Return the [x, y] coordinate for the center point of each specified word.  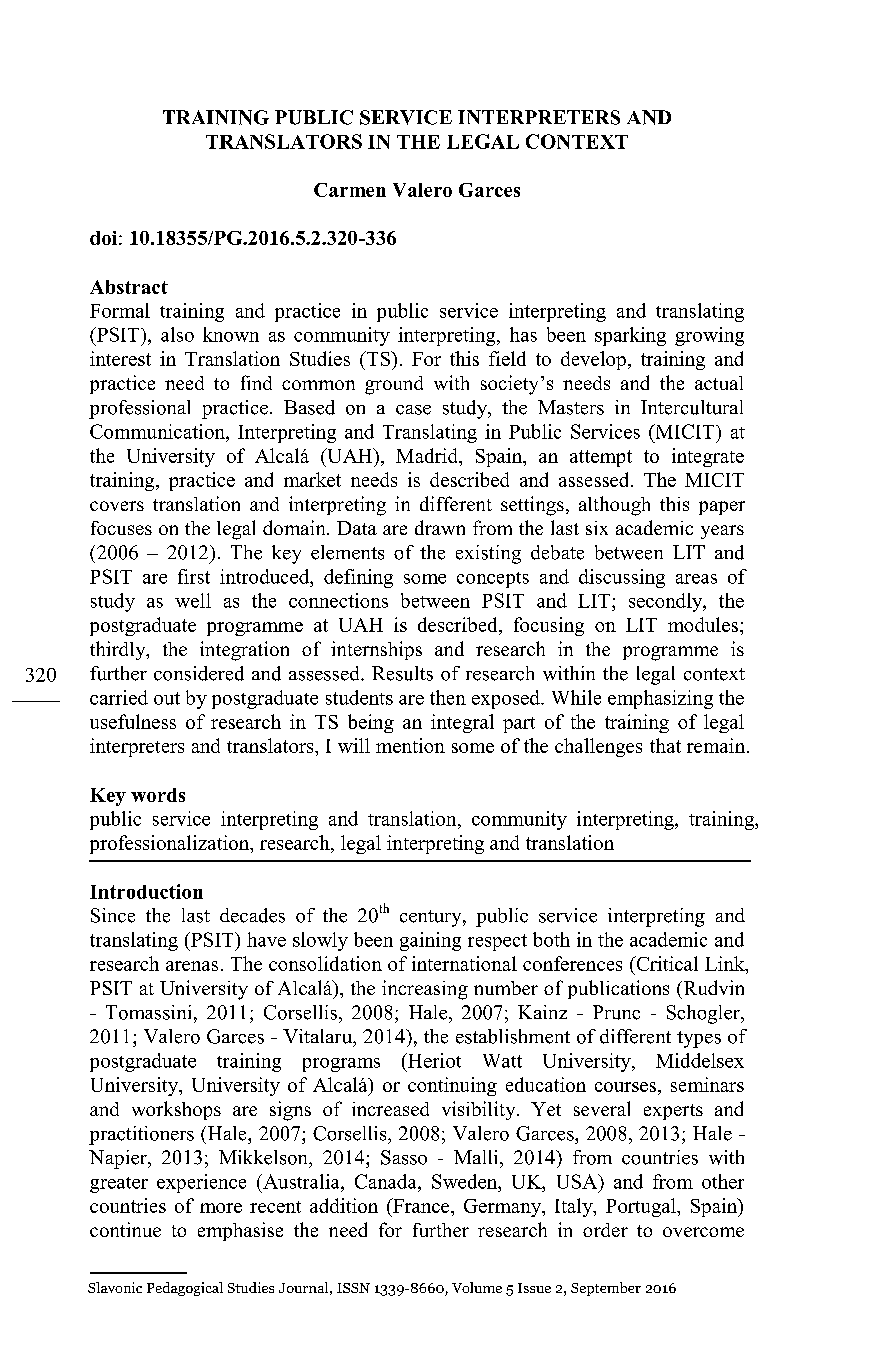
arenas [192, 966]
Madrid [428, 455]
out [167, 698]
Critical [666, 963]
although [614, 506]
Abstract [129, 287]
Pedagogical [185, 1289]
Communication [158, 431]
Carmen [350, 190]
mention [410, 745]
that [665, 745]
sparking [630, 336]
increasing [425, 990]
